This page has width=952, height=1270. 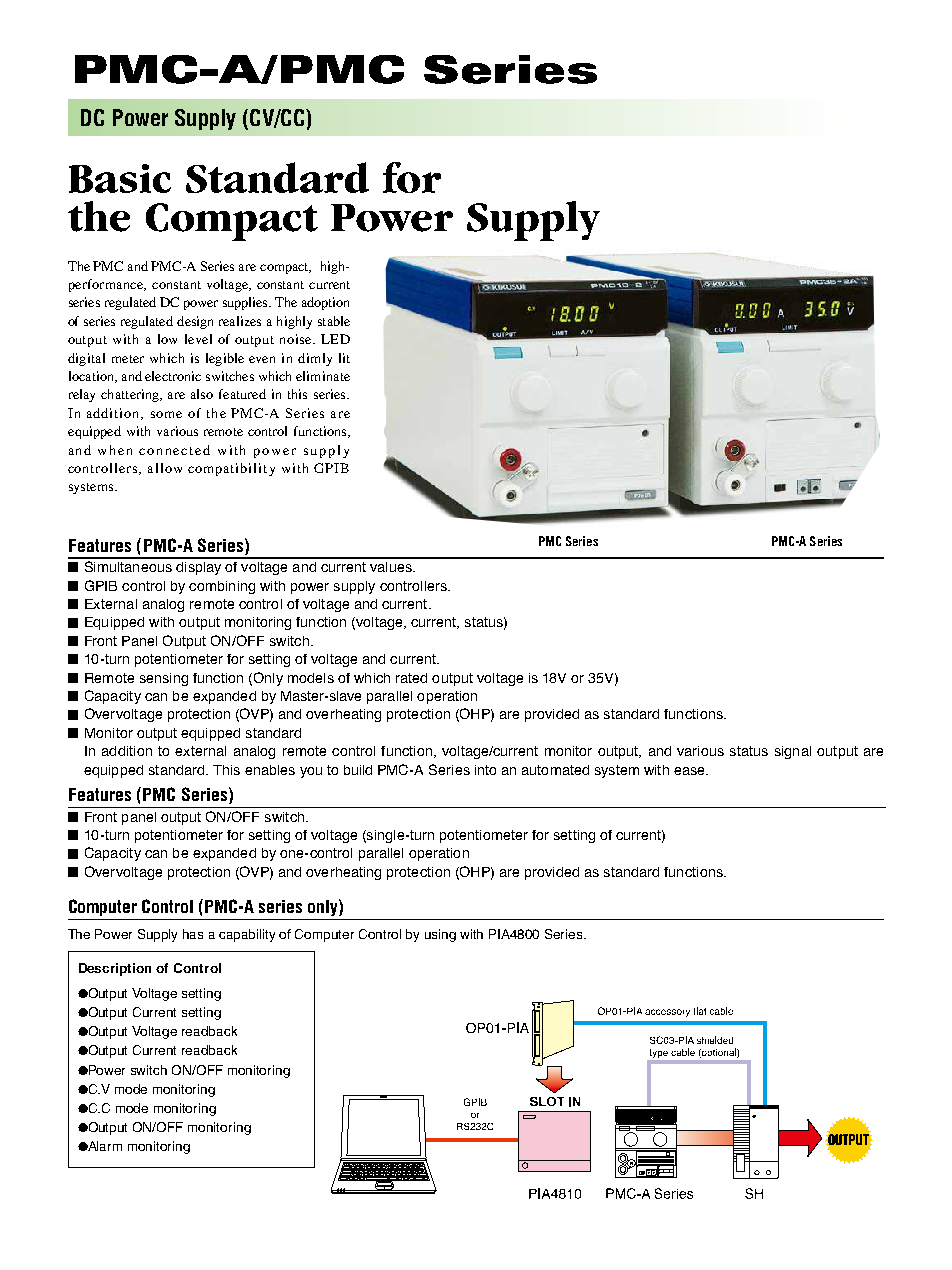 What do you see at coordinates (335, 339) in the page?
I see `LED` at bounding box center [335, 339].
